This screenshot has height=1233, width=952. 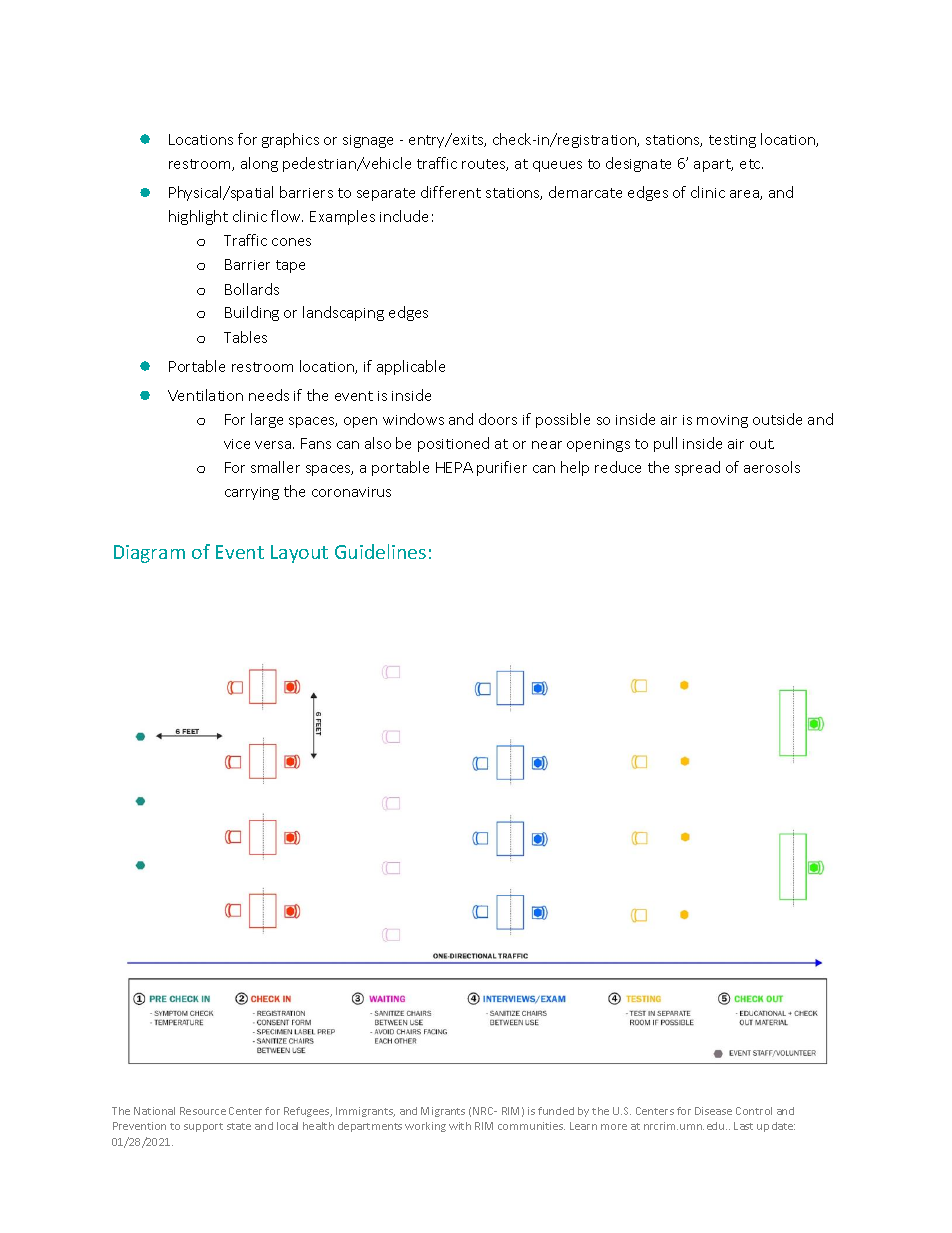 I want to click on Guidelines, so click(x=380, y=551).
